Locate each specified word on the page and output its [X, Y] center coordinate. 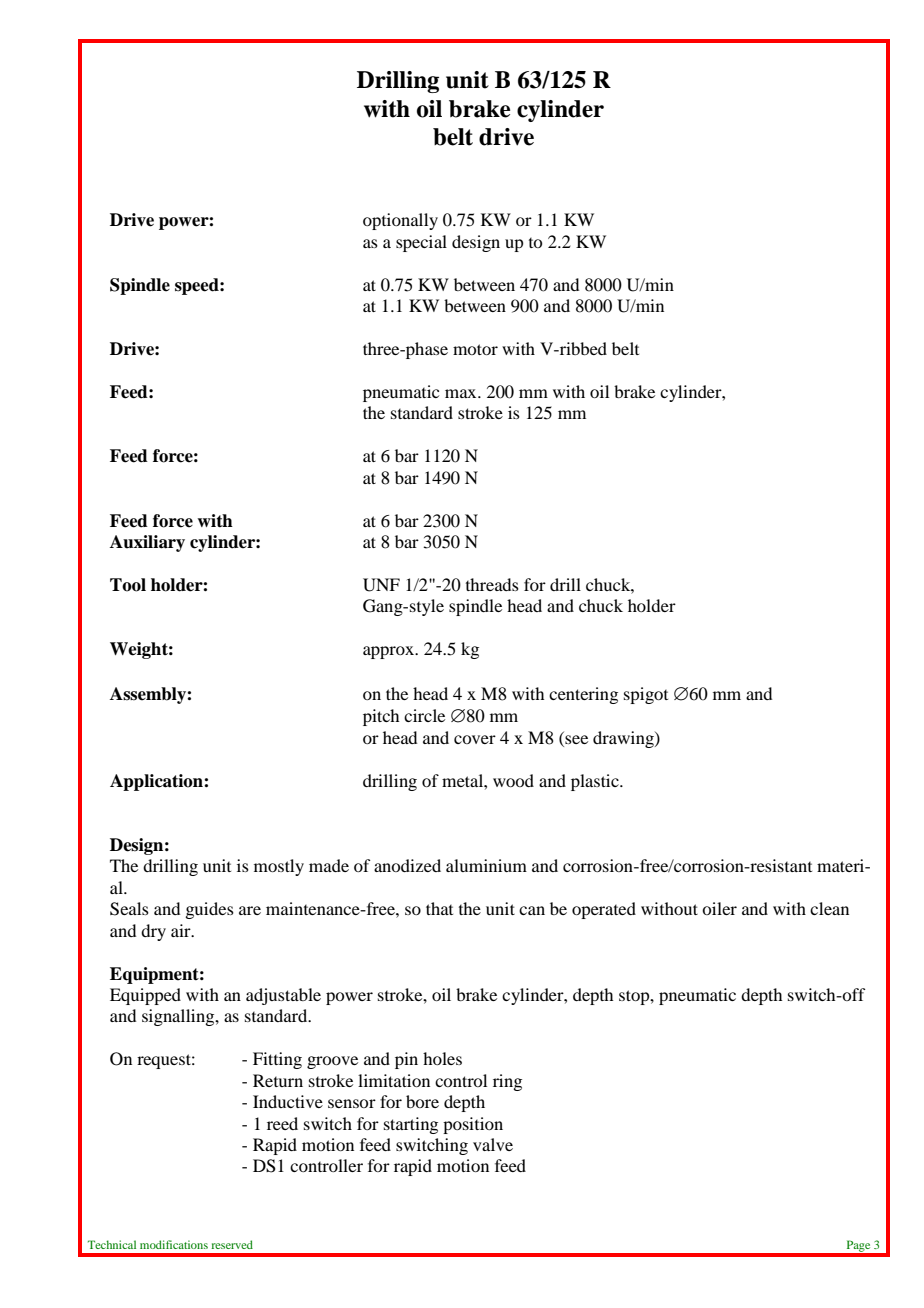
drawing [624, 739]
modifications [174, 1244]
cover [475, 739]
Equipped [145, 996]
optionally [400, 221]
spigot [646, 695]
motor [475, 349]
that [439, 908]
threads [492, 584]
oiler [719, 908]
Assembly [149, 695]
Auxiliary [147, 543]
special [421, 243]
